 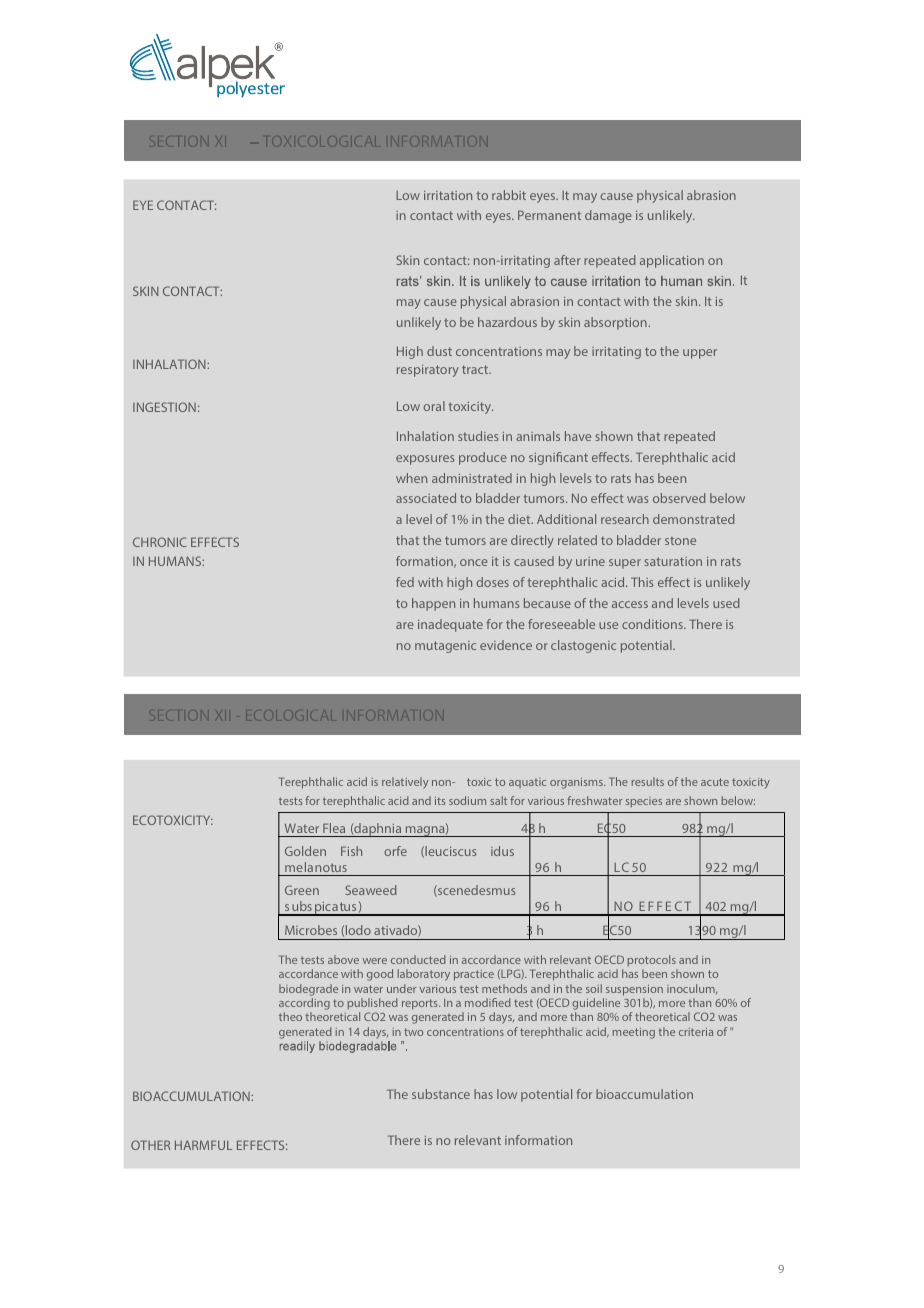 What do you see at coordinates (608, 216) in the screenshot?
I see `damage` at bounding box center [608, 216].
